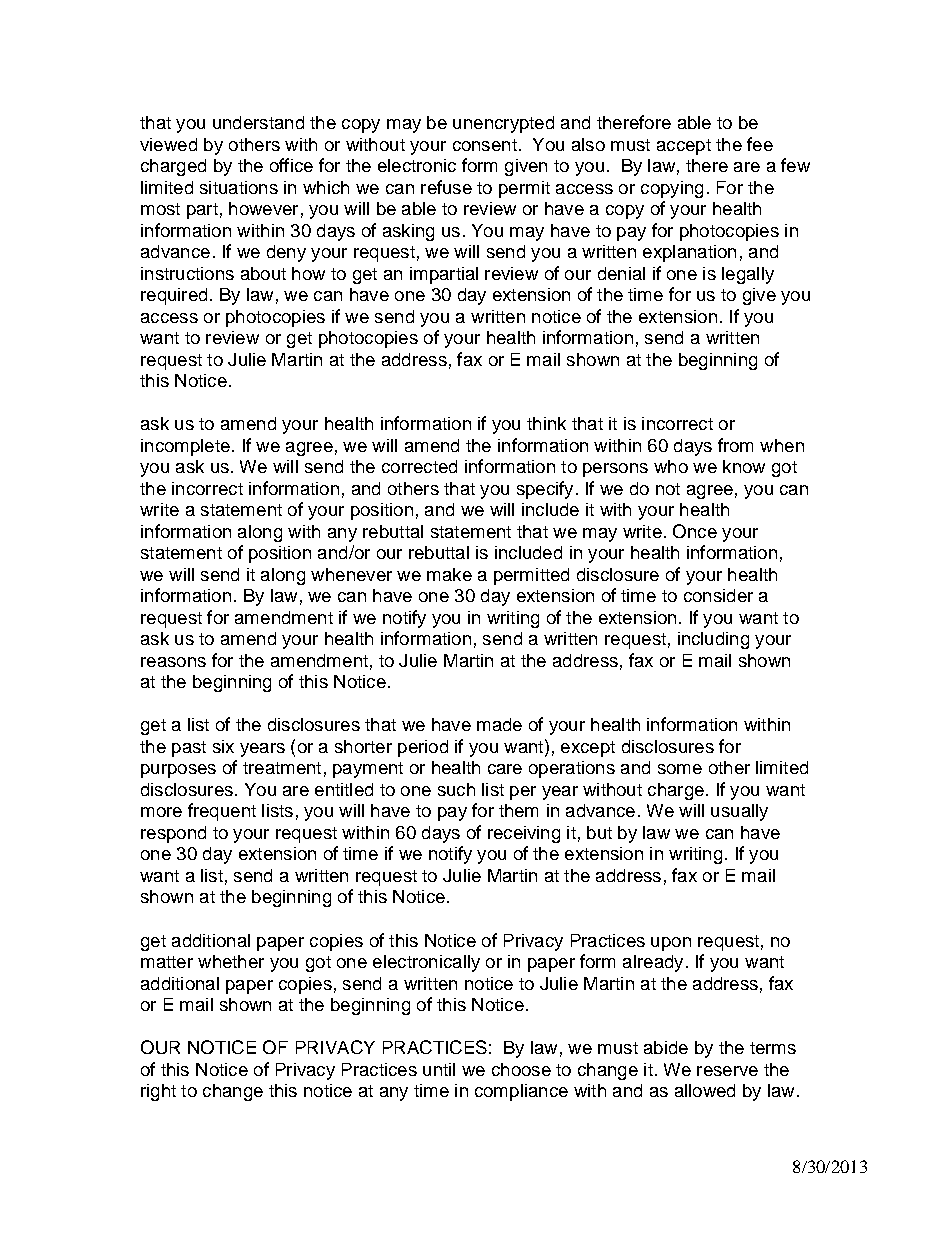 This screenshot has height=1233, width=952. What do you see at coordinates (419, 466) in the screenshot?
I see `corrected` at bounding box center [419, 466].
